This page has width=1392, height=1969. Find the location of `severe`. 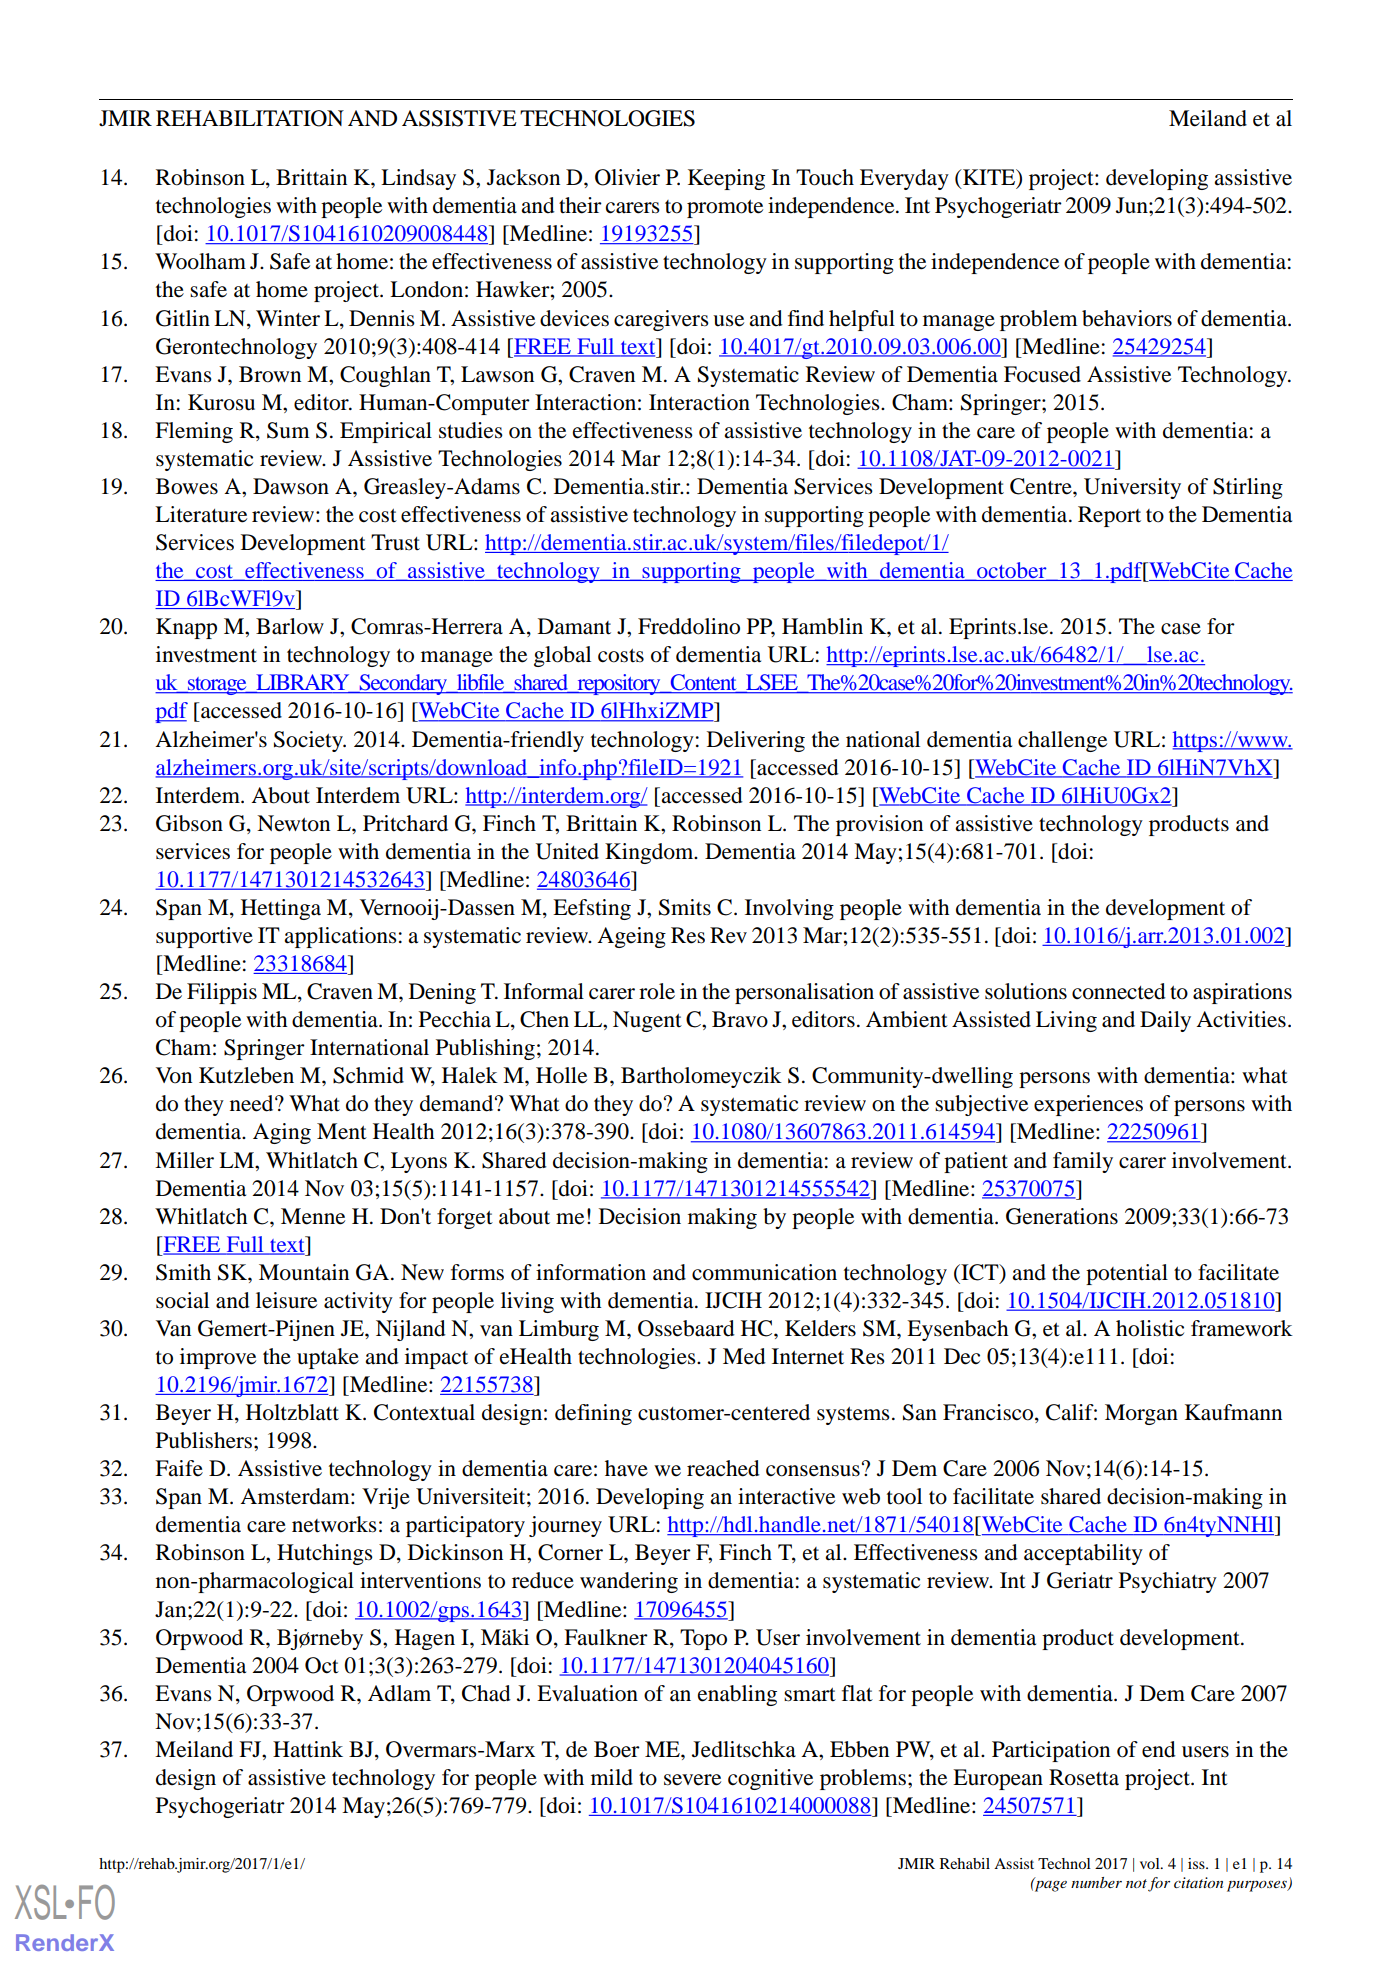

severe is located at coordinates (692, 1780).
